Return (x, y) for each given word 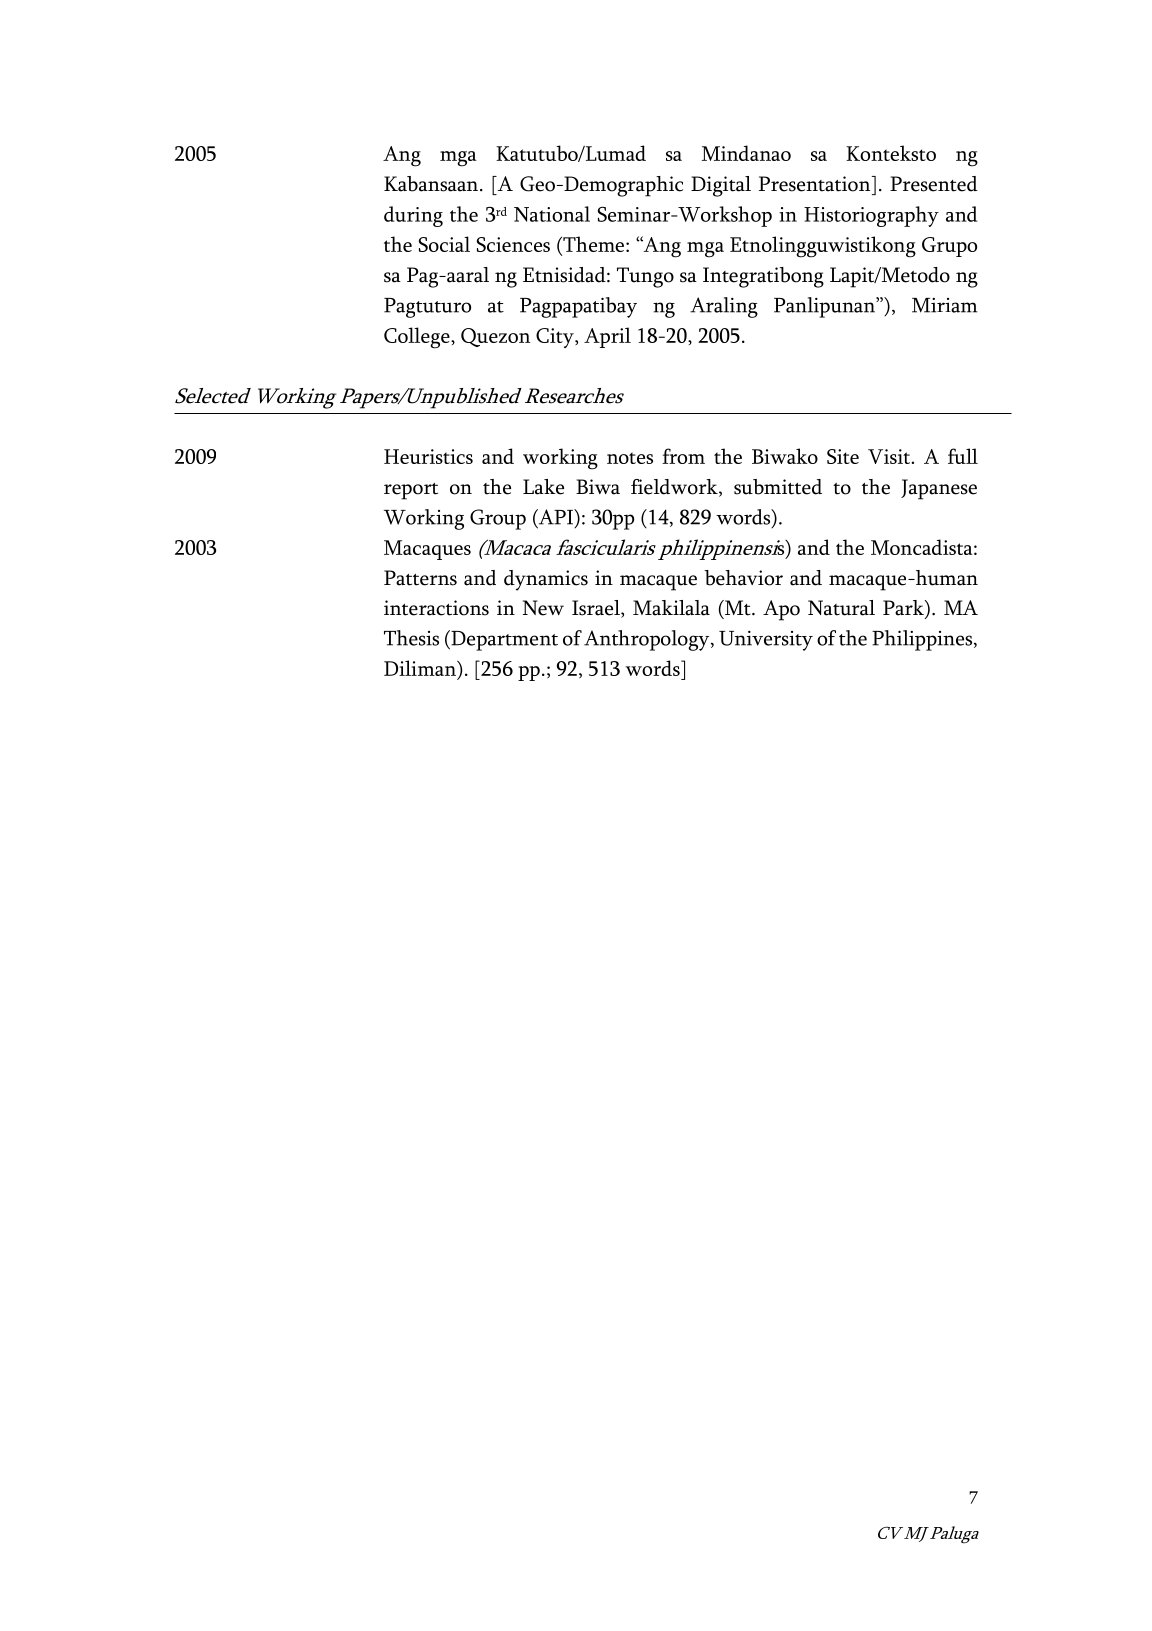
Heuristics (428, 456)
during (413, 216)
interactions (436, 608)
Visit (890, 456)
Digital (721, 186)
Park (904, 609)
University (766, 641)
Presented (934, 184)
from (683, 456)
